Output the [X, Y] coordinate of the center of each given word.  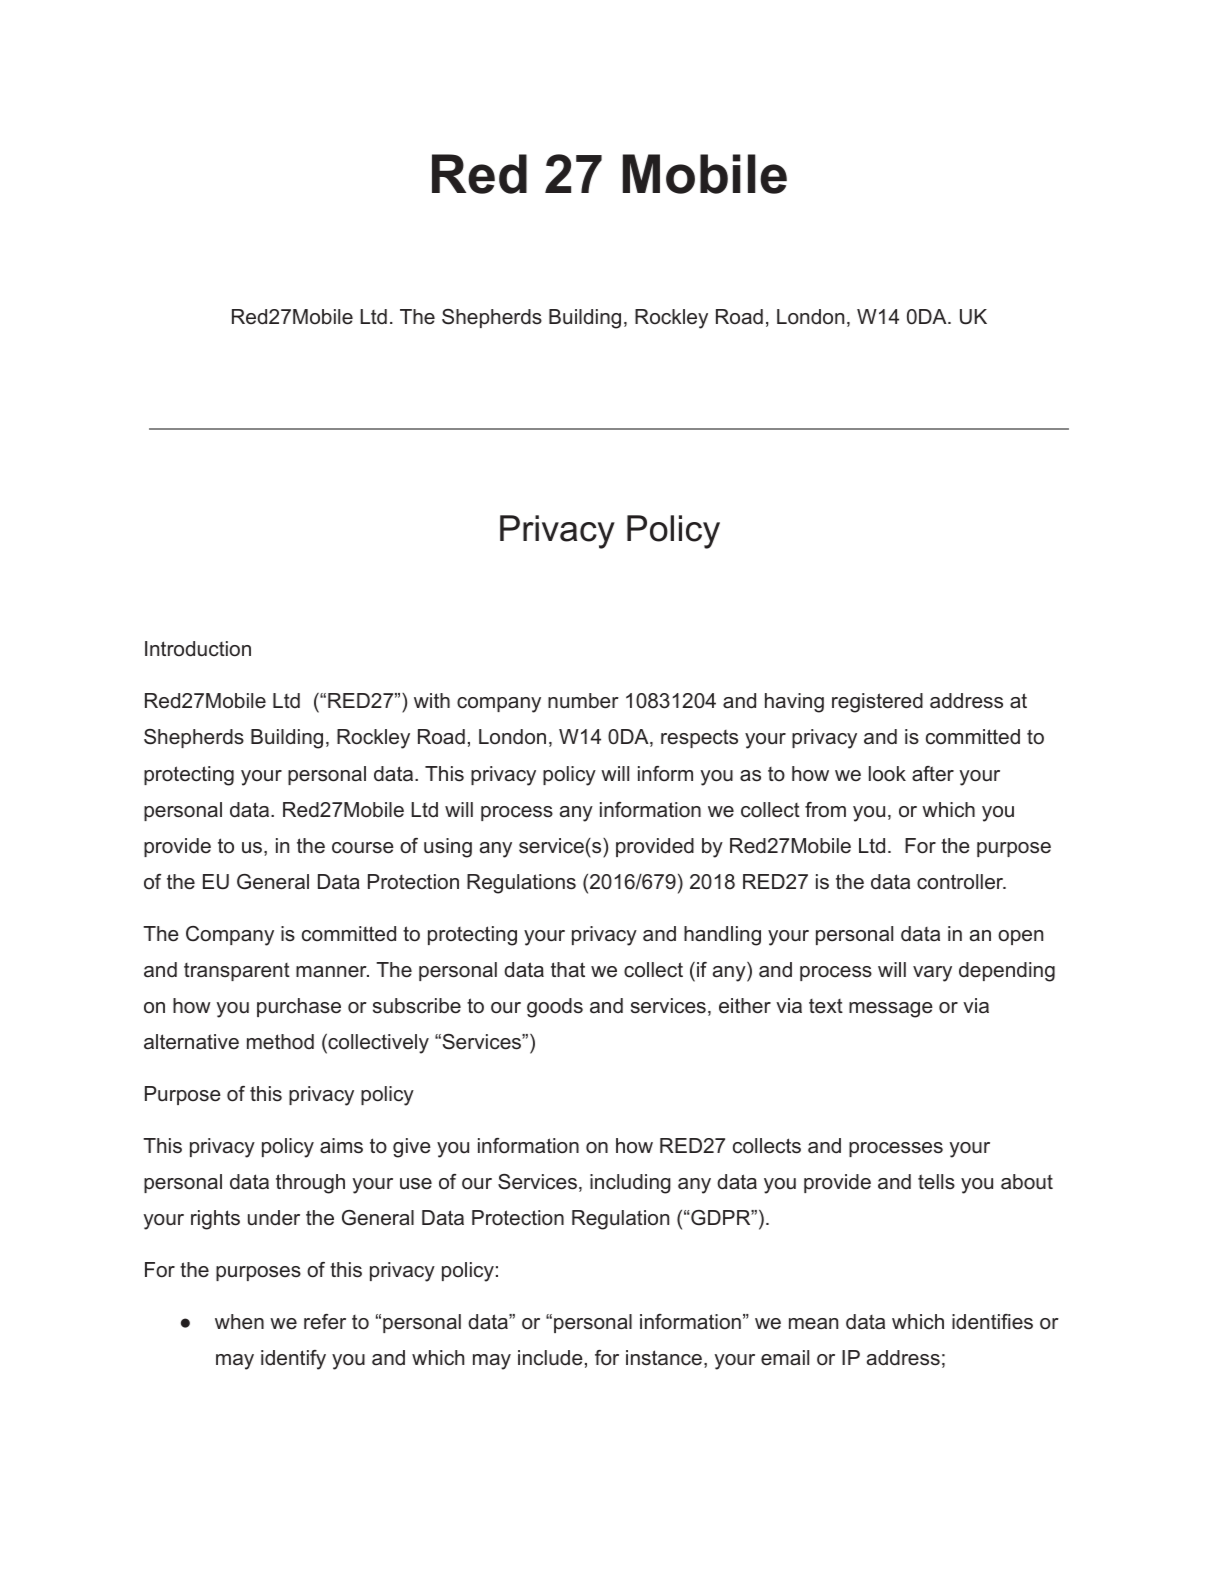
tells [936, 1182]
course [363, 848]
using [448, 848]
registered [877, 703]
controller [961, 882]
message [891, 1010]
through [310, 1184]
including [630, 1184]
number [583, 701]
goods [555, 1008]
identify [293, 1360]
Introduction [198, 649]
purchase [299, 1007]
